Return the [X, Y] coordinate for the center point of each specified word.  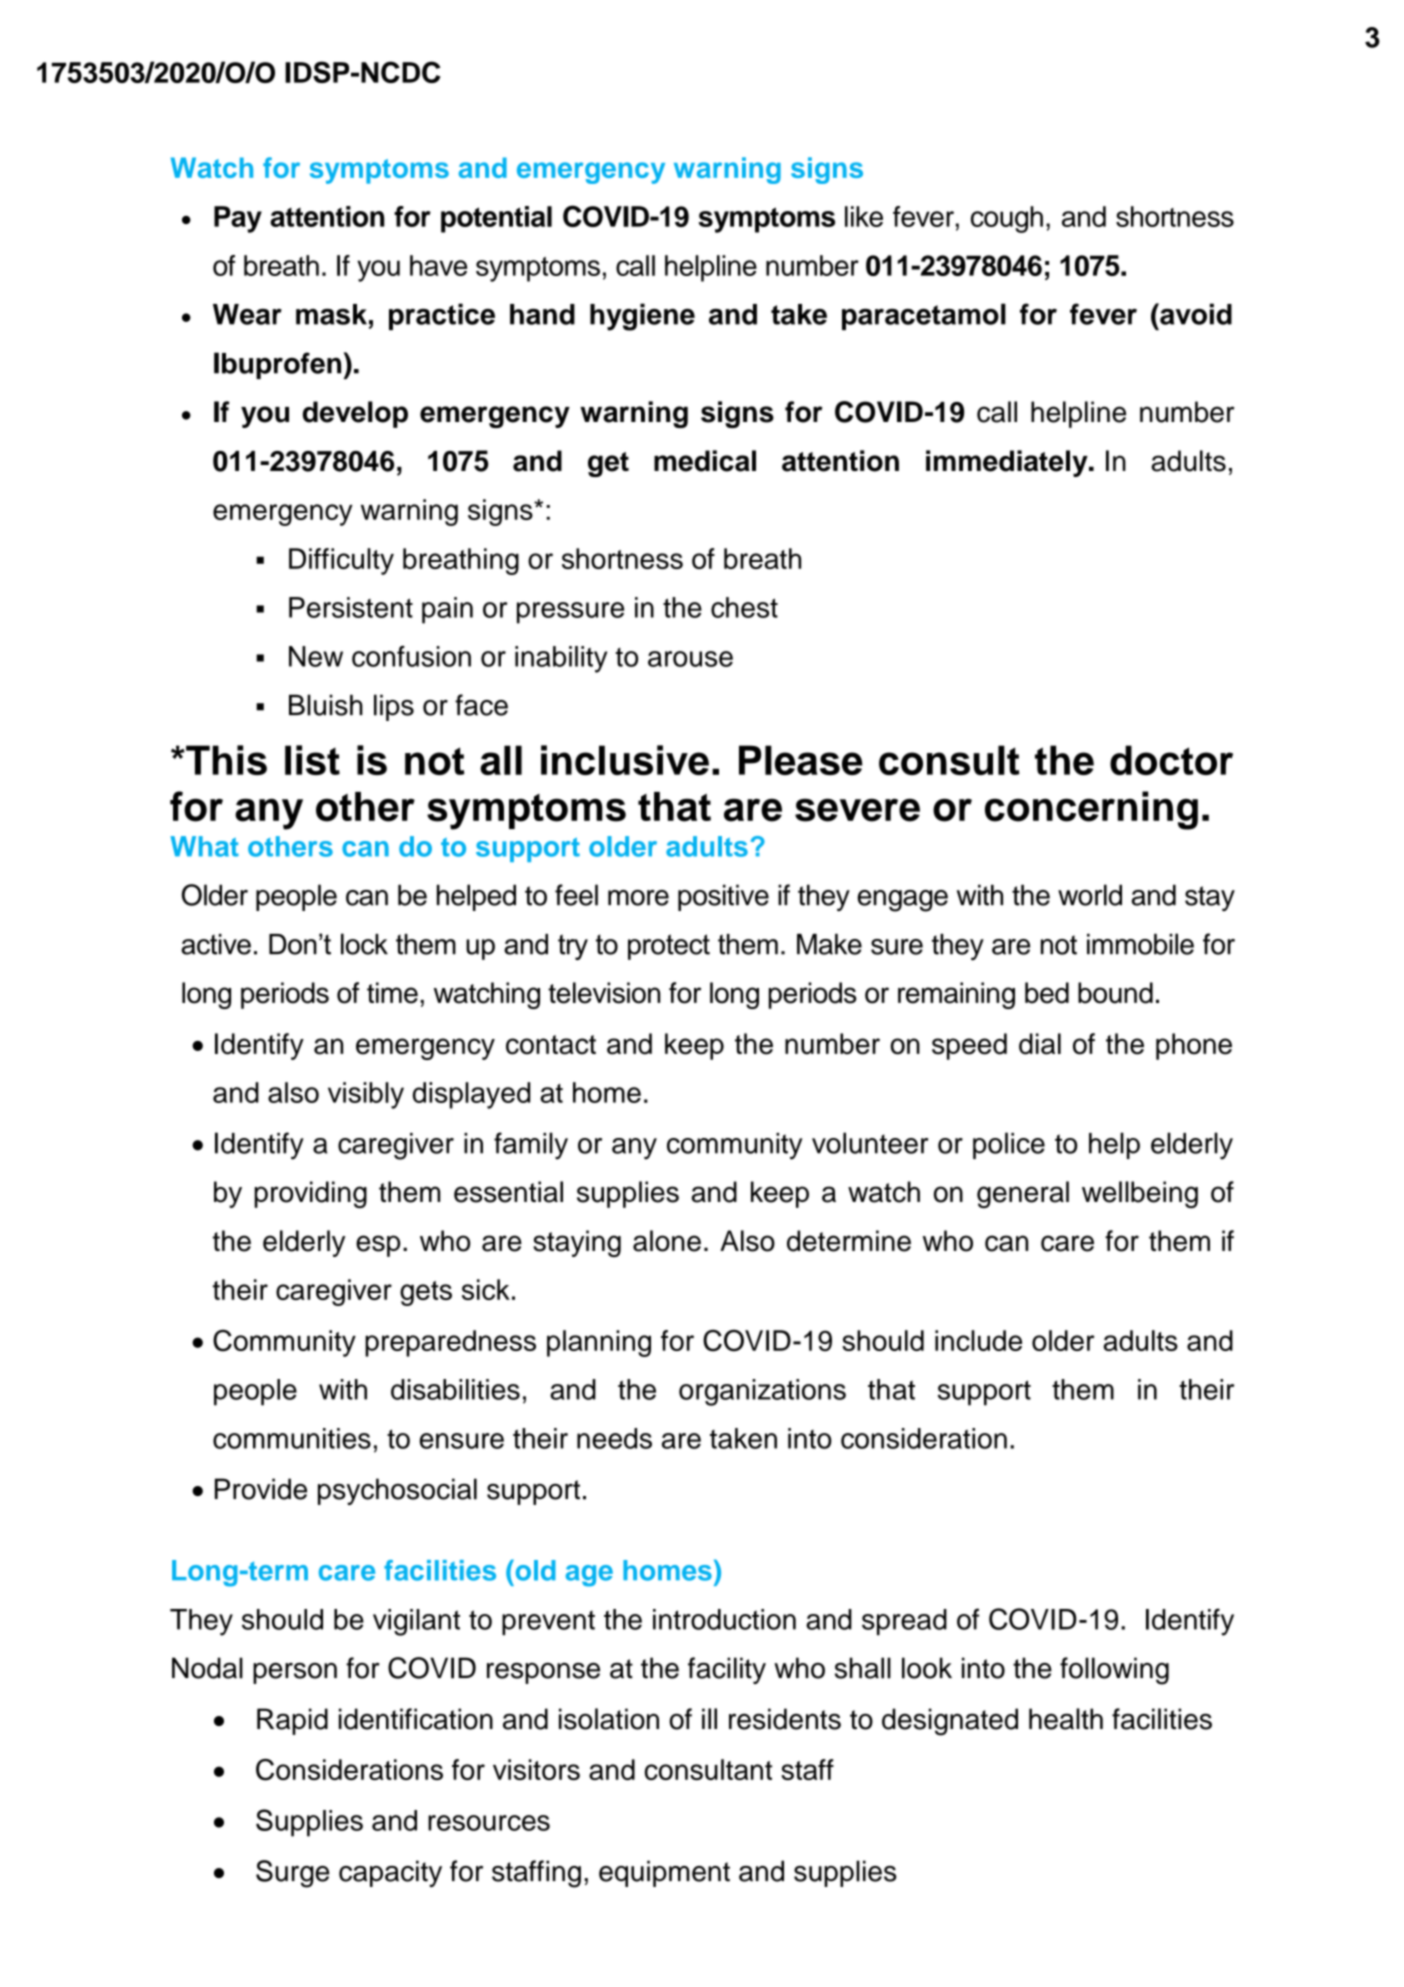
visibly [366, 1095]
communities [292, 1438]
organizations [762, 1392]
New [316, 656]
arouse [690, 659]
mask [331, 314]
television [604, 993]
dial [1040, 1044]
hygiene [642, 317]
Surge [292, 1874]
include [978, 1340]
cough [1007, 219]
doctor [1171, 760]
